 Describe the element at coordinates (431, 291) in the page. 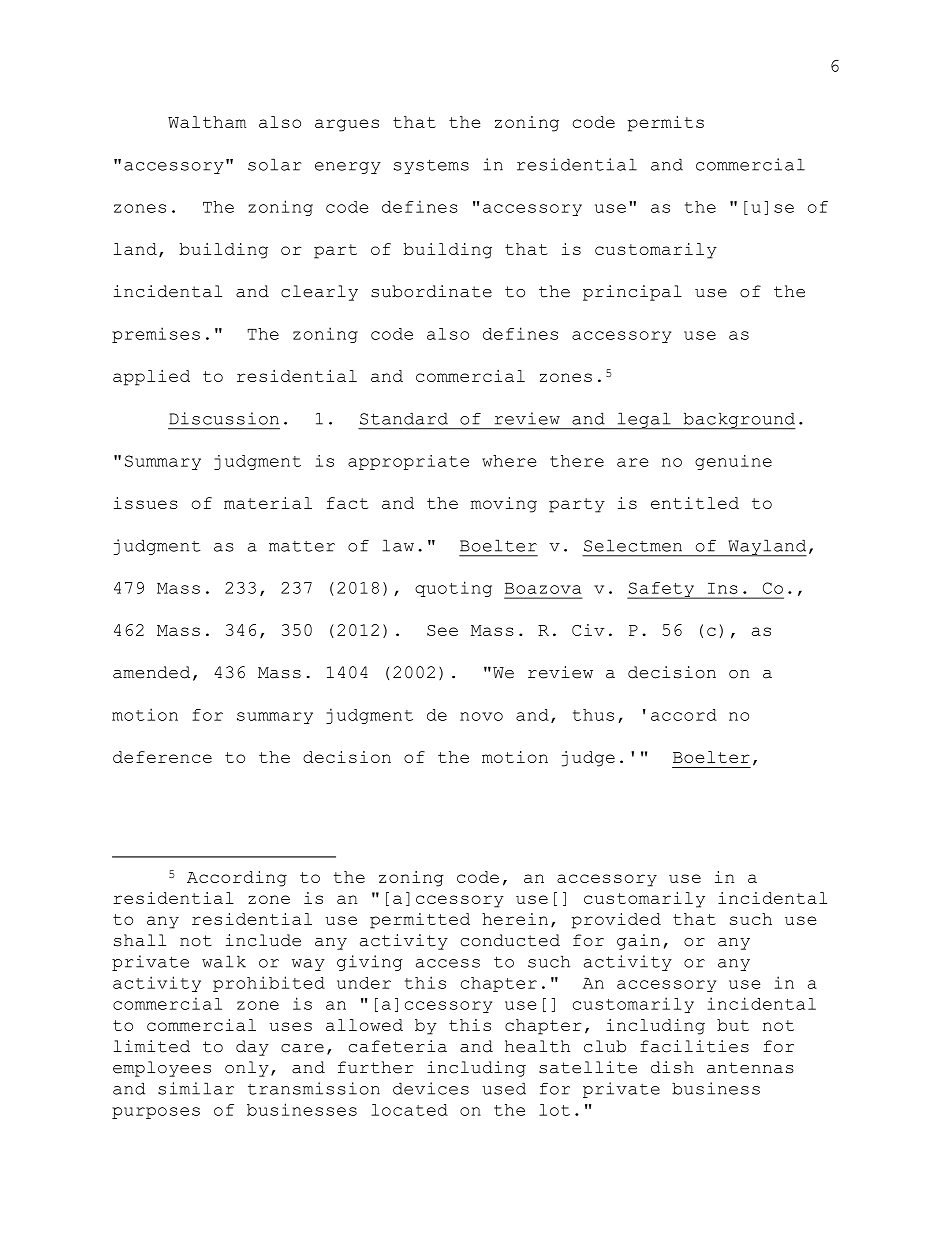

I see `subordinate` at that location.
